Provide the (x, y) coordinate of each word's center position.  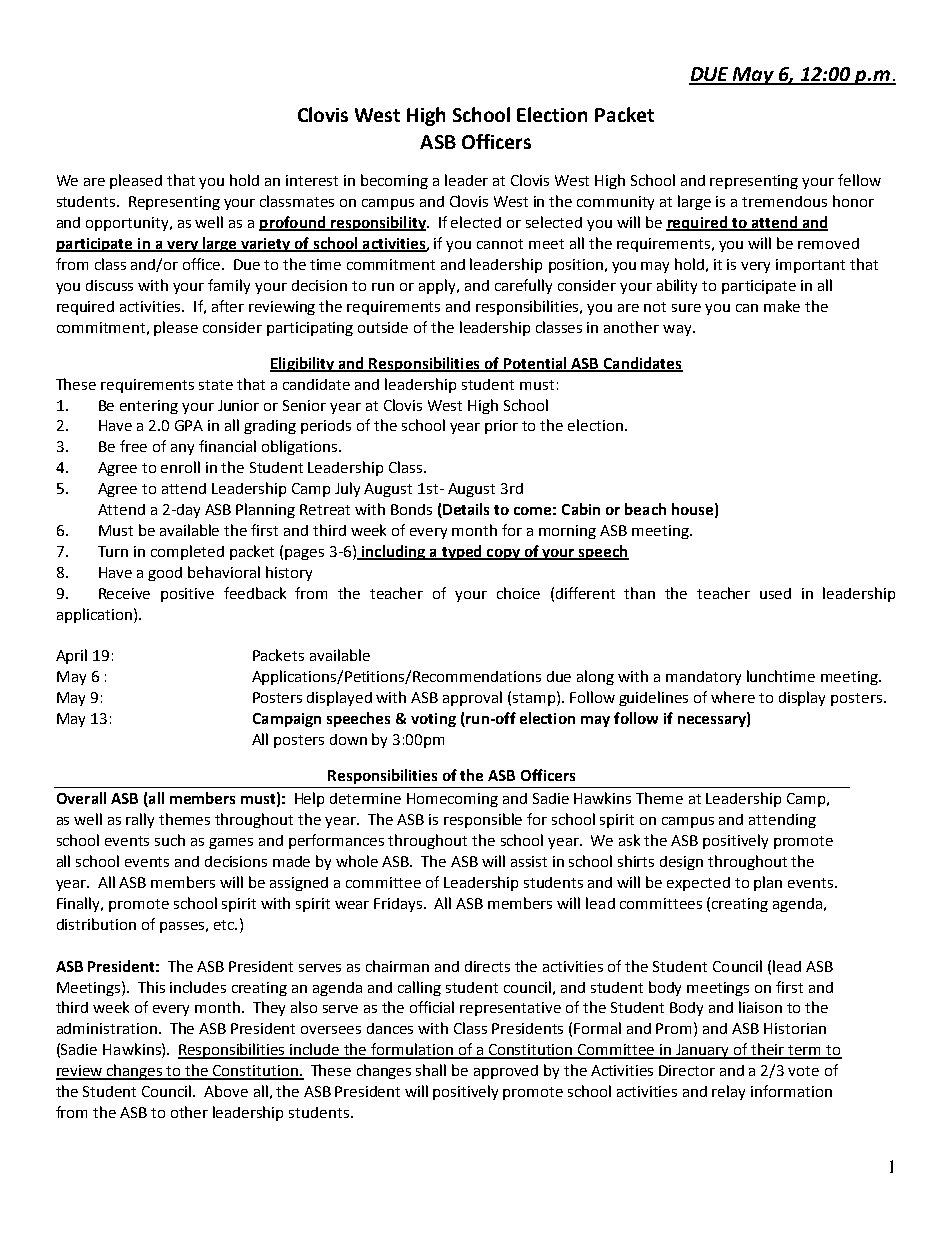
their (769, 1050)
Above (226, 1091)
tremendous (784, 201)
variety (266, 245)
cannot (500, 244)
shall (431, 1070)
